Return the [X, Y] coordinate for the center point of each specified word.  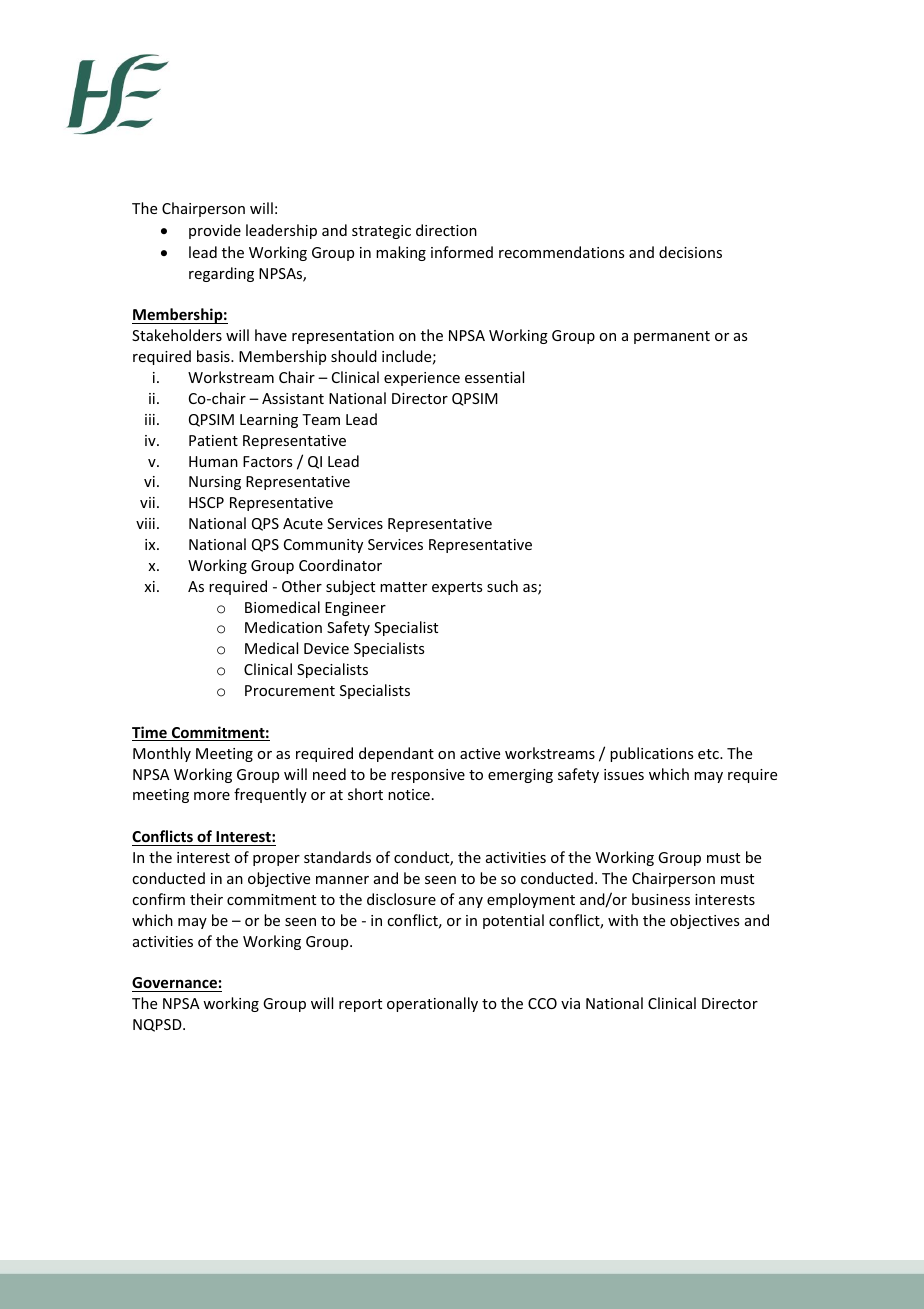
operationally [432, 1004]
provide [215, 231]
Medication [283, 627]
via [570, 1003]
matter [403, 587]
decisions [690, 252]
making [401, 253]
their [206, 899]
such [502, 586]
